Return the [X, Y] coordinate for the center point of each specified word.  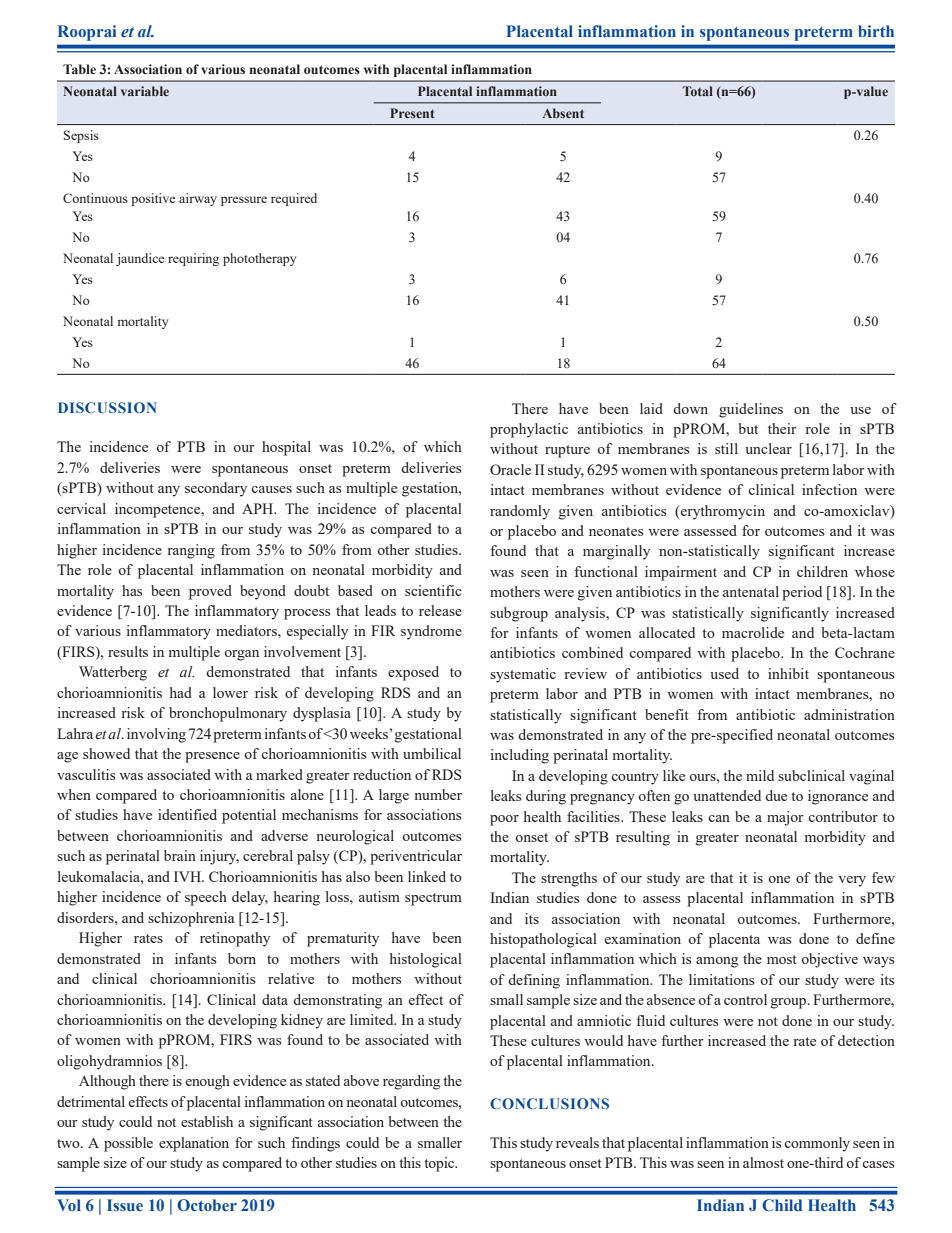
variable [145, 91]
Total [697, 91]
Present [412, 113]
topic [440, 1164]
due [776, 795]
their [782, 428]
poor [504, 820]
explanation [194, 1144]
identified [187, 814]
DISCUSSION [107, 407]
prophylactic [529, 430]
